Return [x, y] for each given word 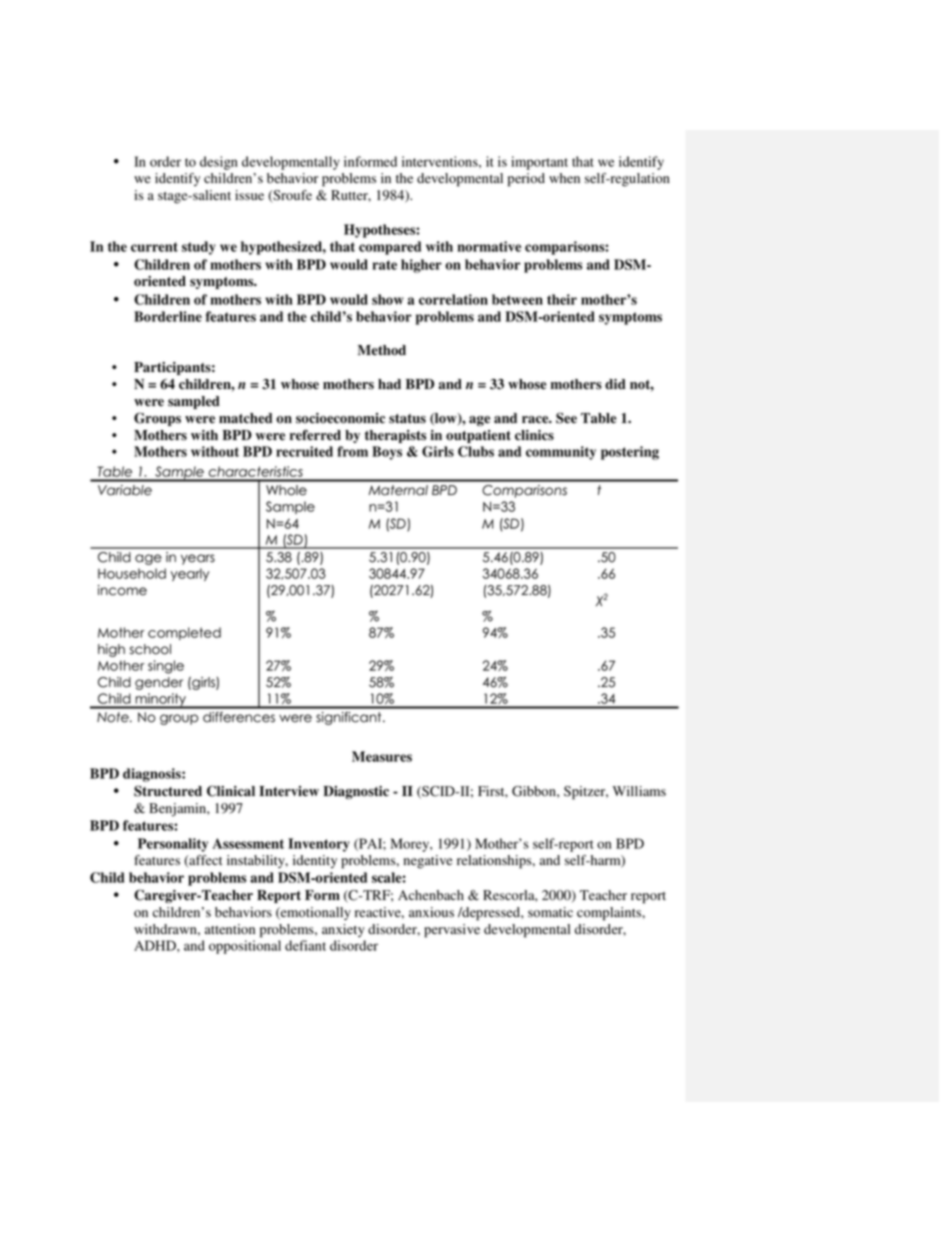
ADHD [156, 945]
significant [350, 718]
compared [390, 248]
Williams [639, 791]
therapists [395, 436]
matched [245, 418]
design [219, 163]
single [166, 667]
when [564, 178]
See [566, 418]
